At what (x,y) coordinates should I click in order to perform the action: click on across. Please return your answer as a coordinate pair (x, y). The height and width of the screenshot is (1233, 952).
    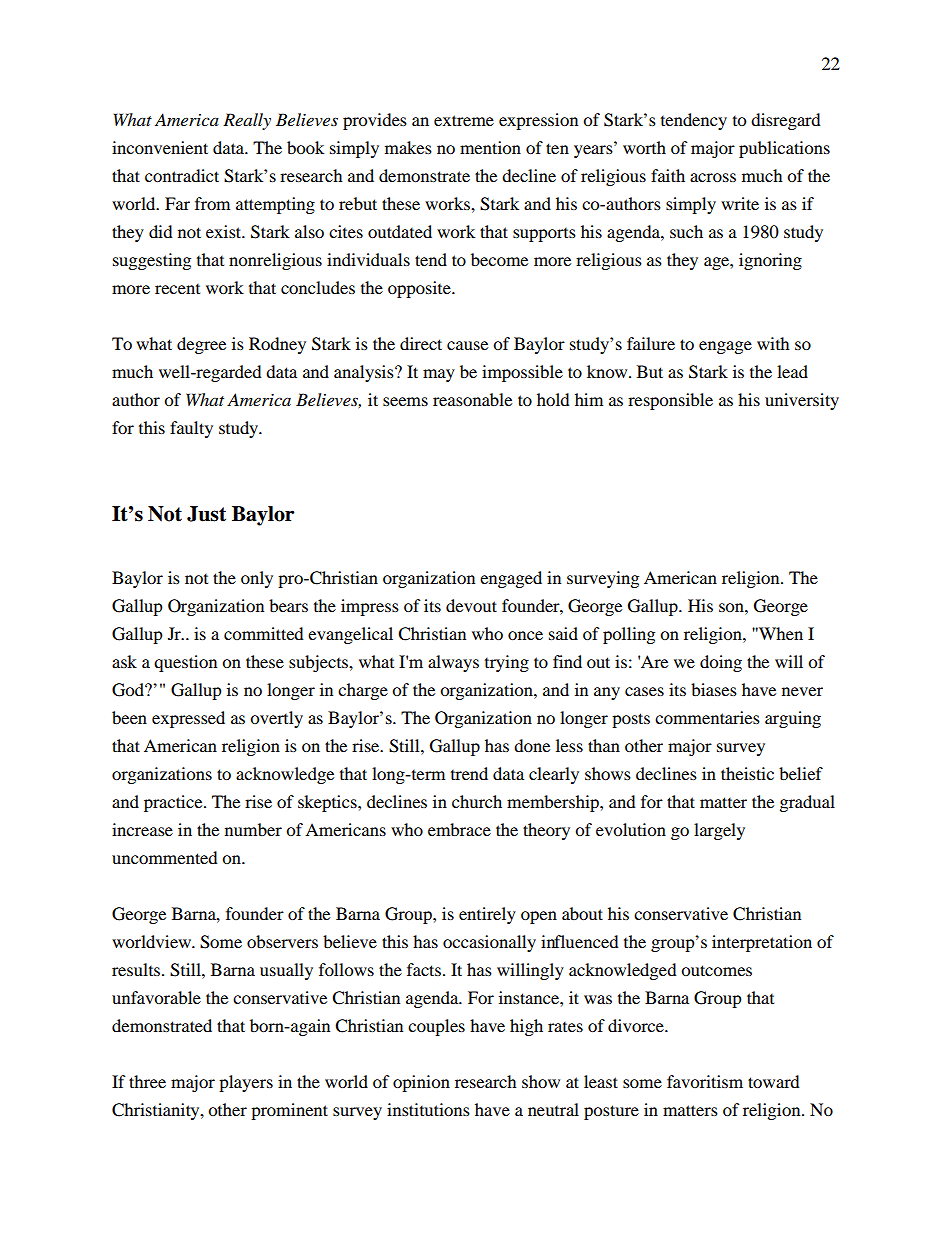
    Looking at the image, I should click on (713, 177).
